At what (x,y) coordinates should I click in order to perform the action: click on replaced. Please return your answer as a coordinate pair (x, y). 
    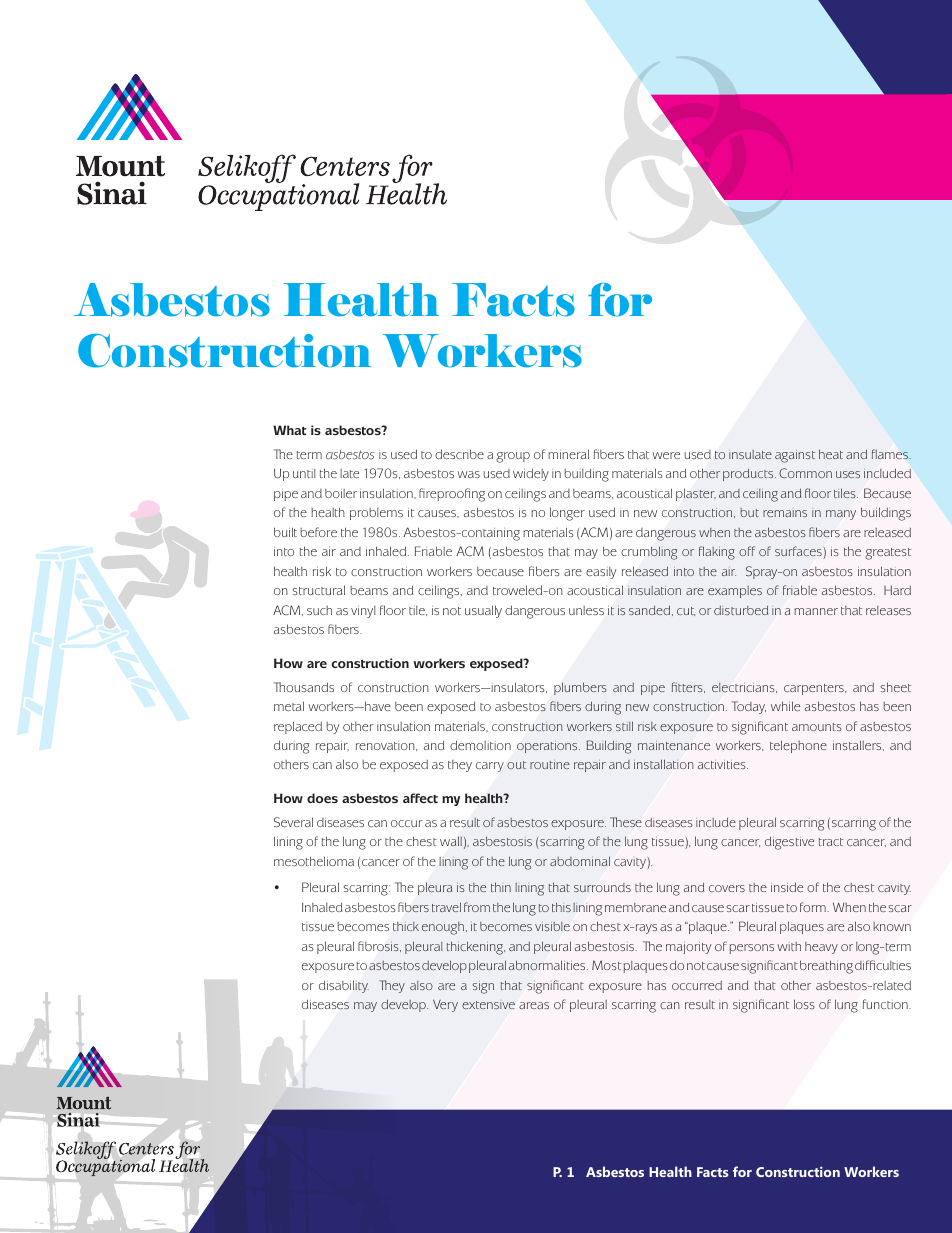
    Looking at the image, I should click on (298, 727).
